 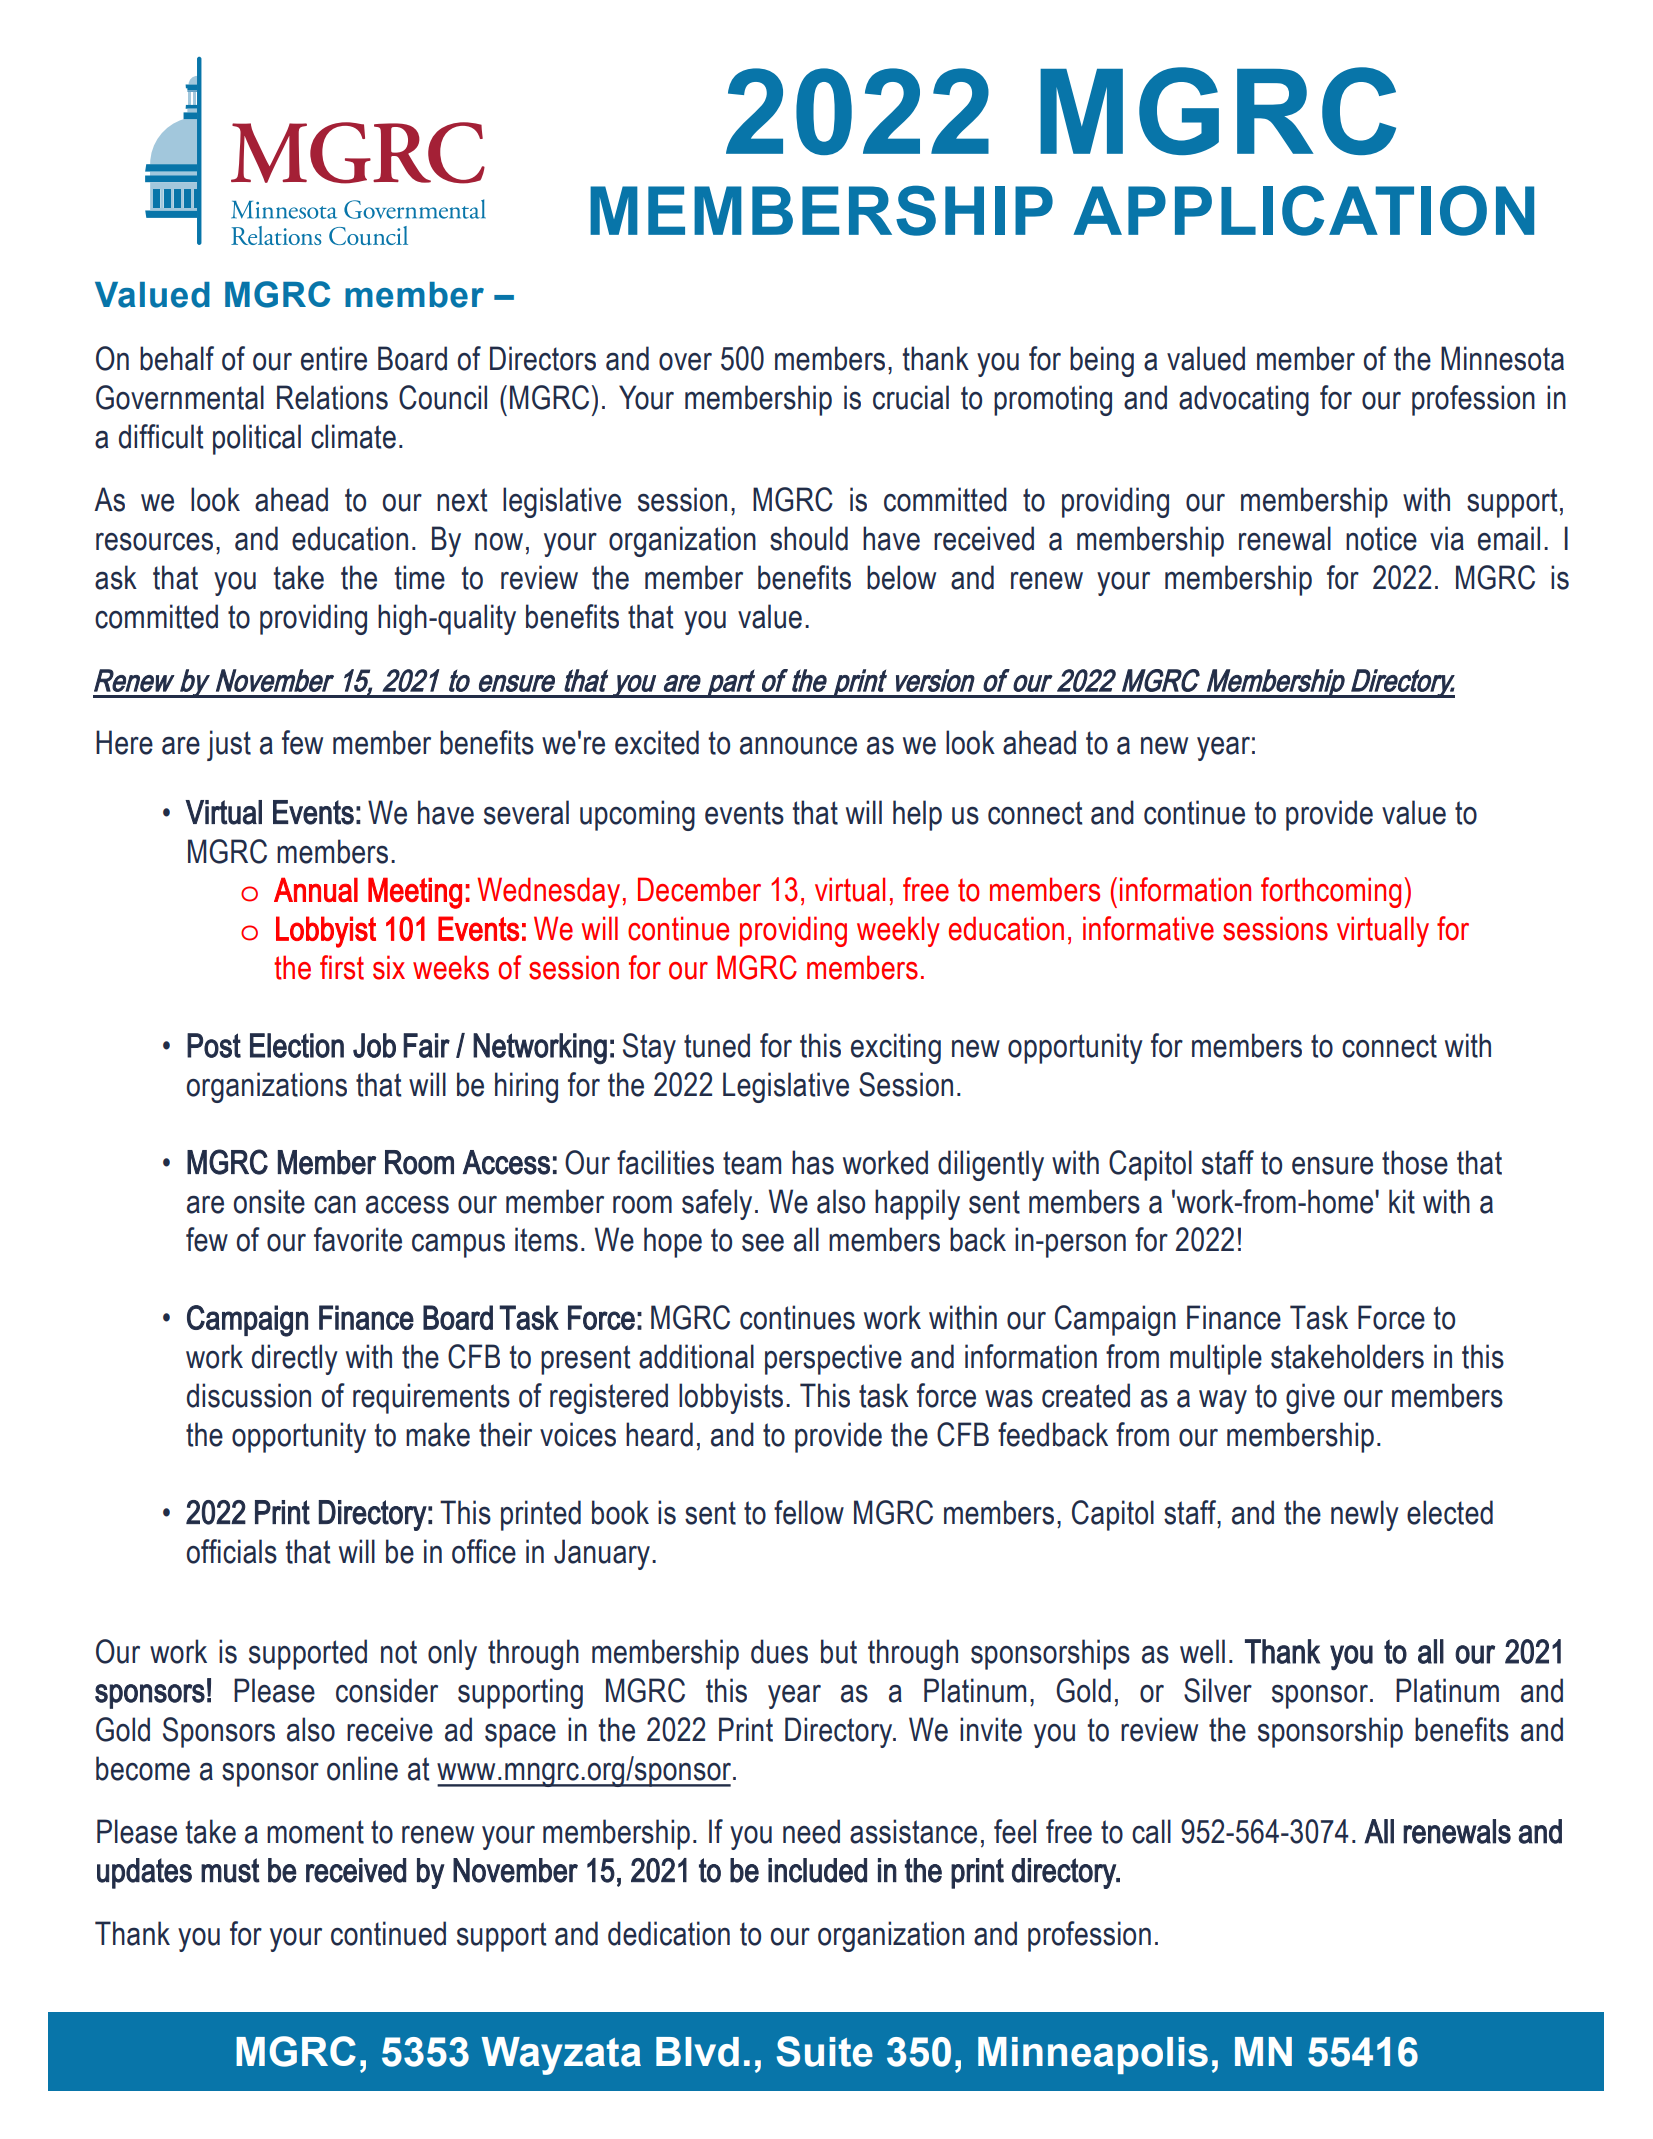 What do you see at coordinates (1093, 2055) in the screenshot?
I see `Minneapolis` at bounding box center [1093, 2055].
